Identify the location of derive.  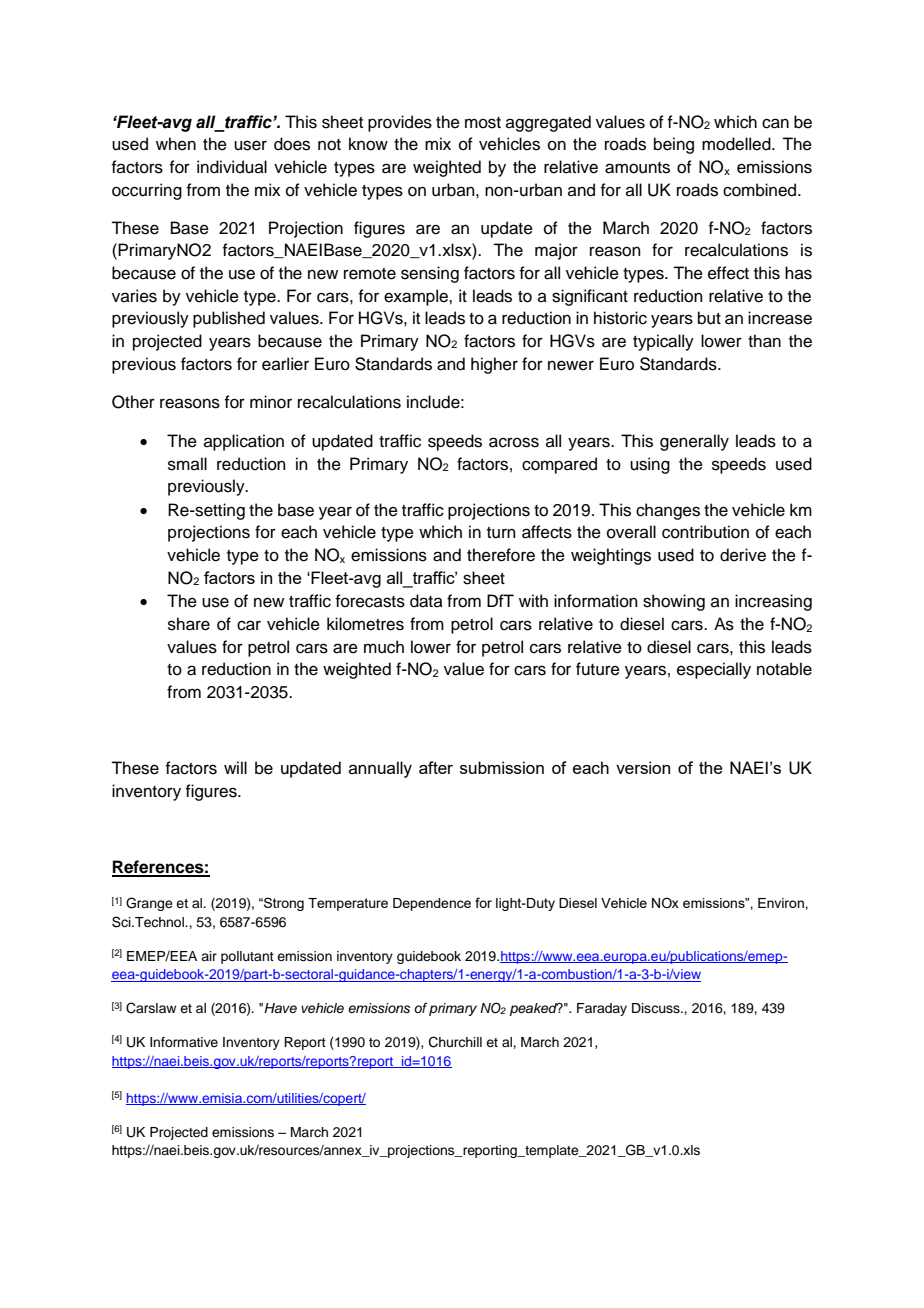
(743, 555).
